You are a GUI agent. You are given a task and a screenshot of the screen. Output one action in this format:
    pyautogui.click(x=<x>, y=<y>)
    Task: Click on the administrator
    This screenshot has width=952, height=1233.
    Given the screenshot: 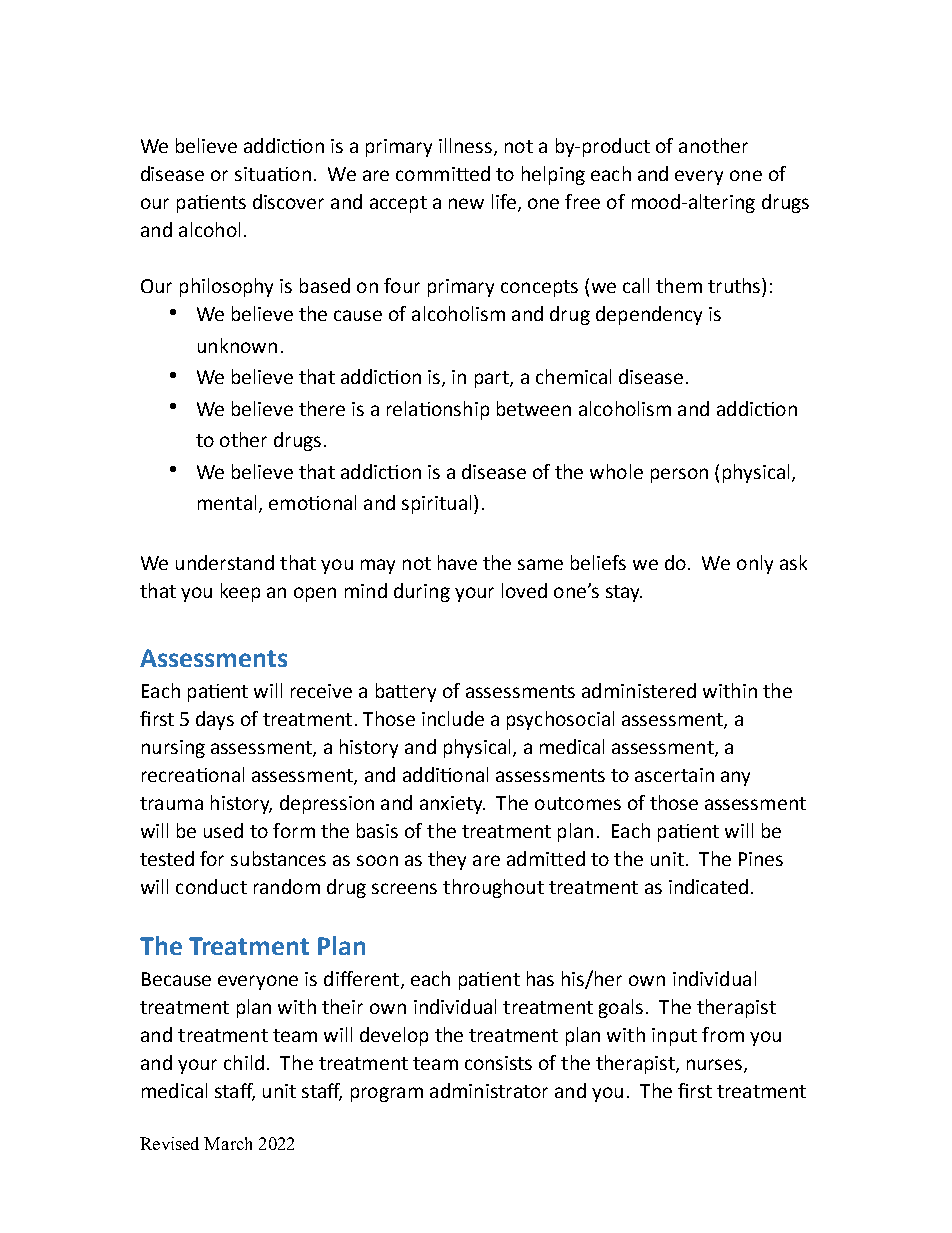 What is the action you would take?
    pyautogui.click(x=489, y=1090)
